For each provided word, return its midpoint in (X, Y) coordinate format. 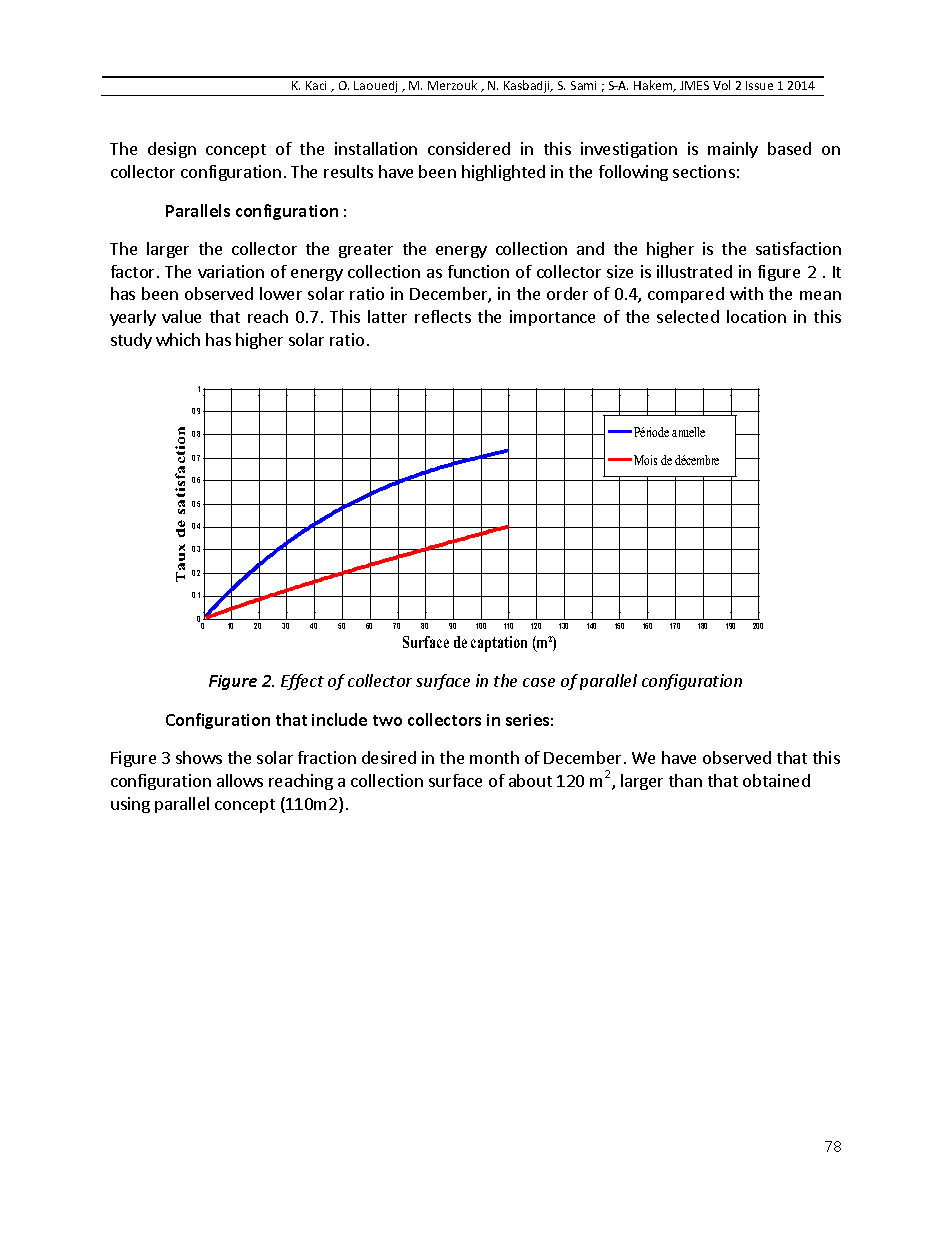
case (539, 682)
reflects (443, 316)
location (756, 316)
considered (469, 148)
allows (240, 780)
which (178, 339)
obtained (776, 780)
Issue (759, 85)
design (172, 150)
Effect (302, 682)
